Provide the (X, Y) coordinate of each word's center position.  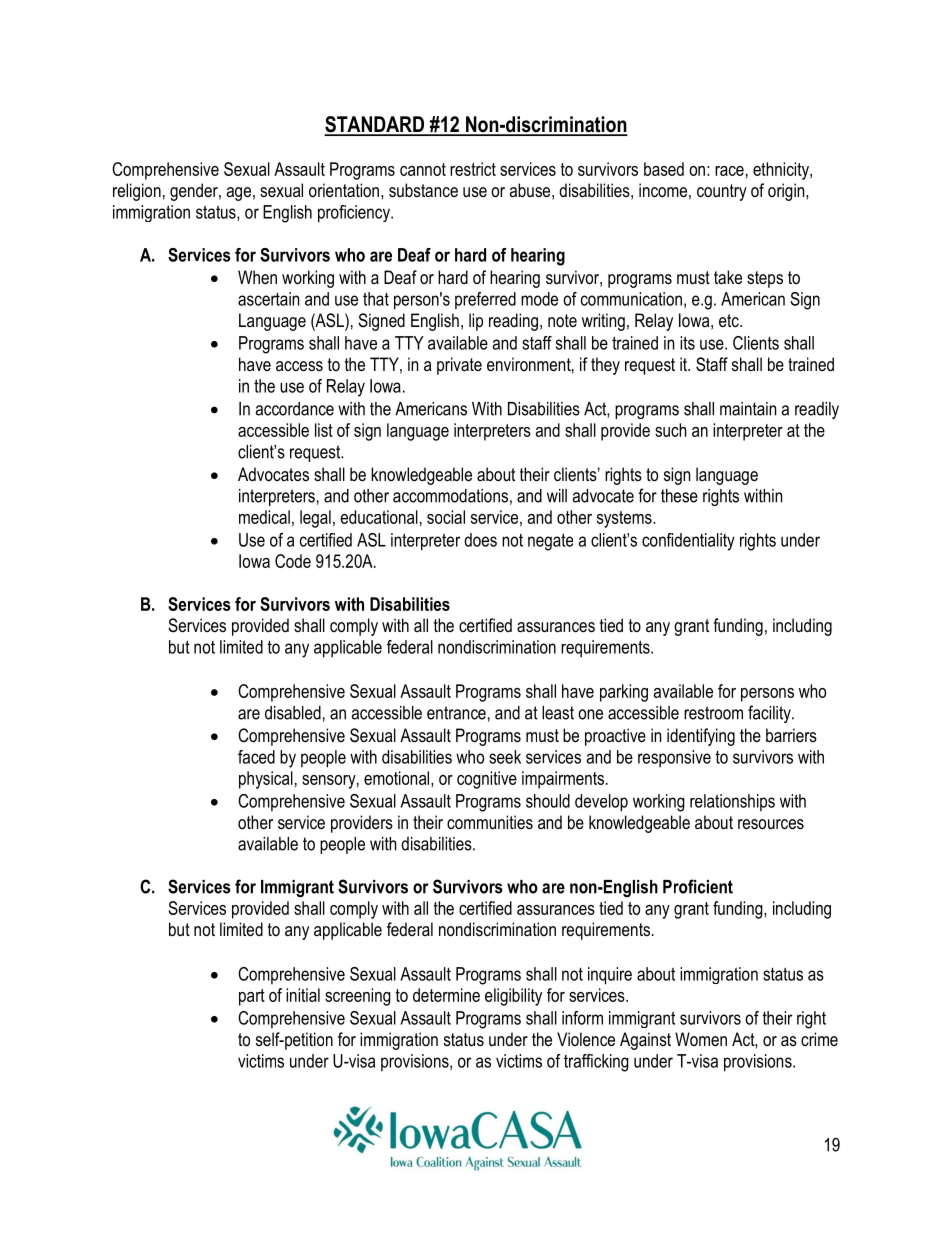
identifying (701, 737)
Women (701, 1039)
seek (505, 757)
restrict (473, 169)
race (729, 171)
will (557, 496)
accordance (295, 409)
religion (137, 192)
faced (256, 757)
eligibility (513, 997)
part (252, 997)
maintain (748, 409)
